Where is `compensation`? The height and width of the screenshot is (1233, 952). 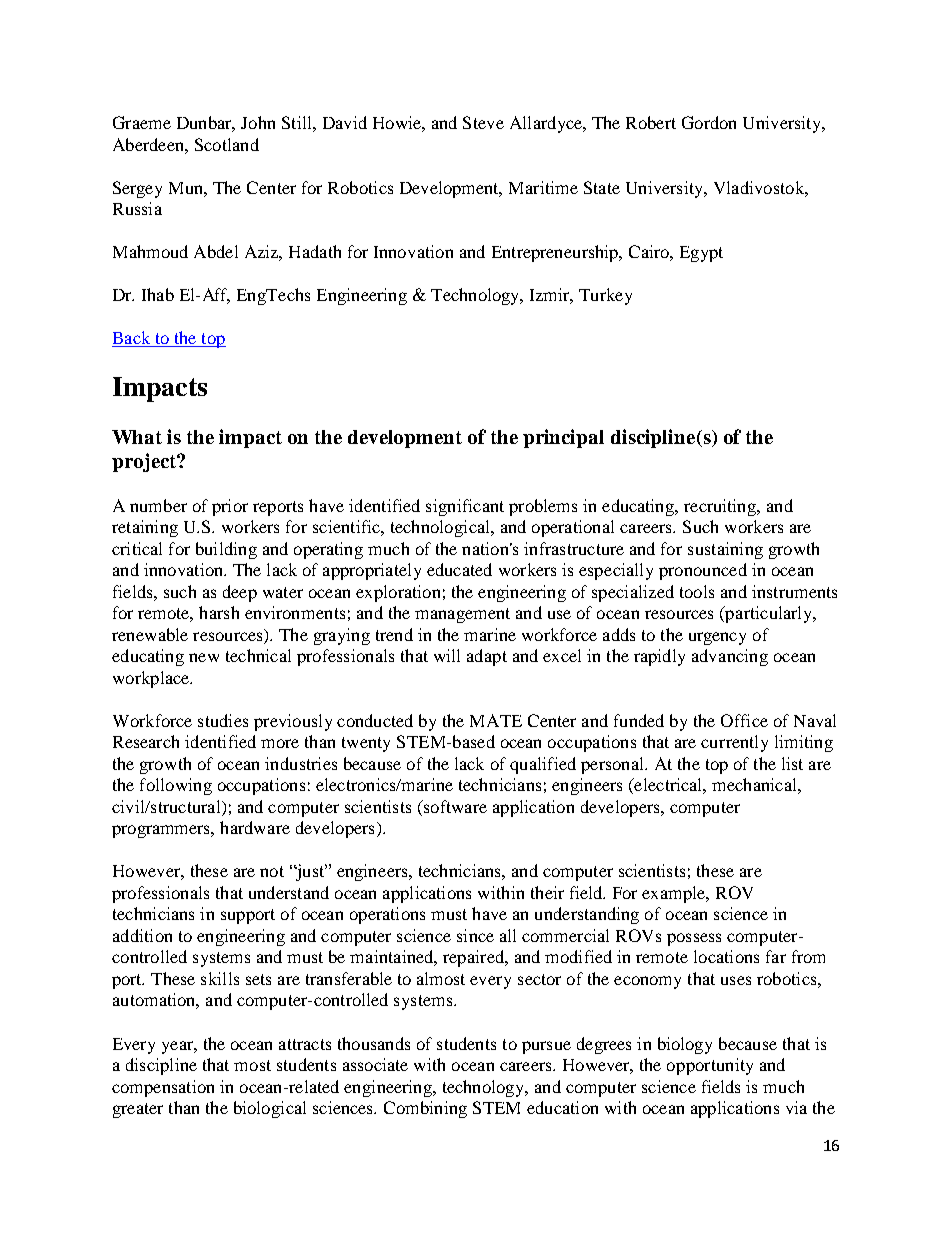
compensation is located at coordinates (163, 1088).
